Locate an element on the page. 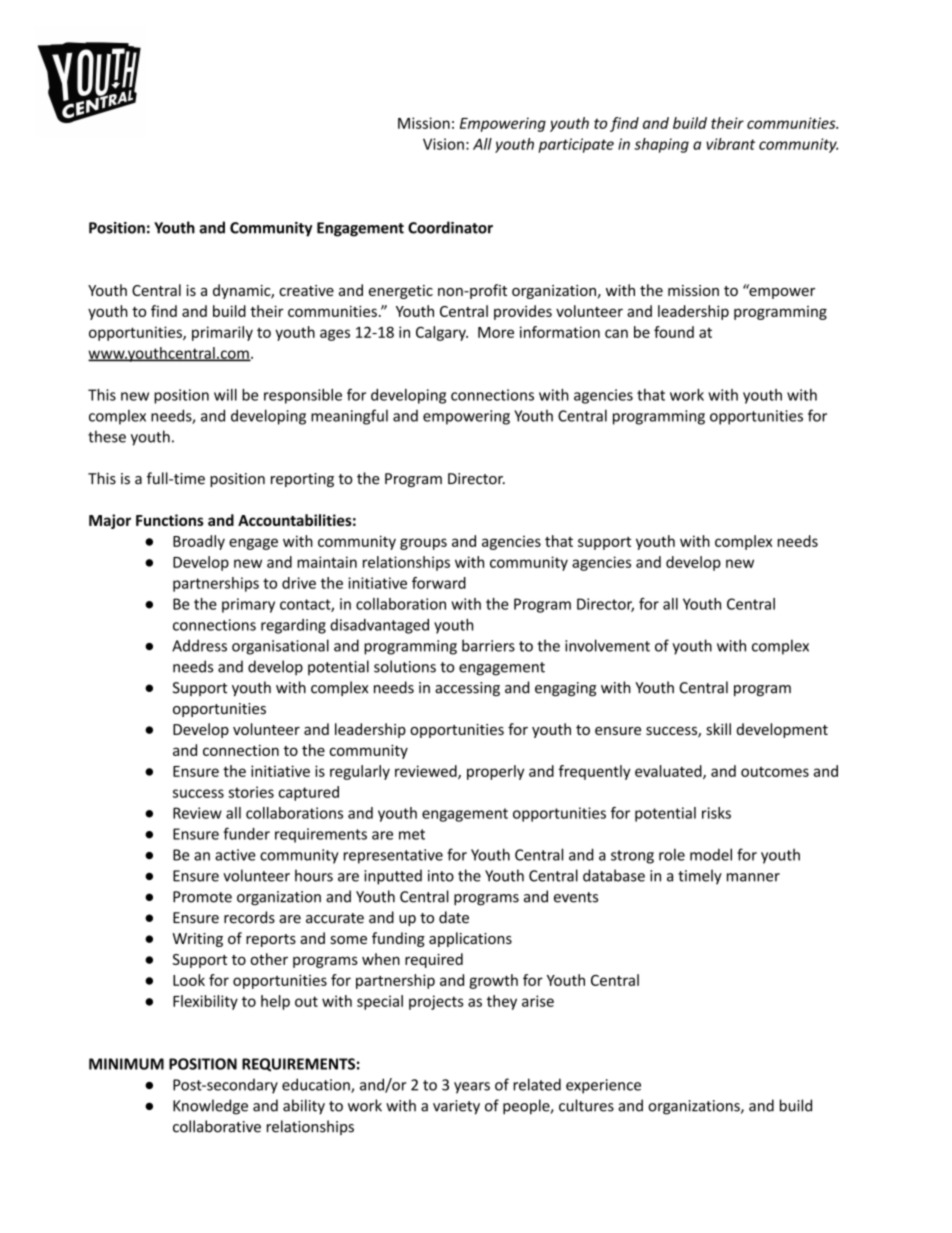 This image has height=1233, width=952. variety is located at coordinates (456, 1107).
